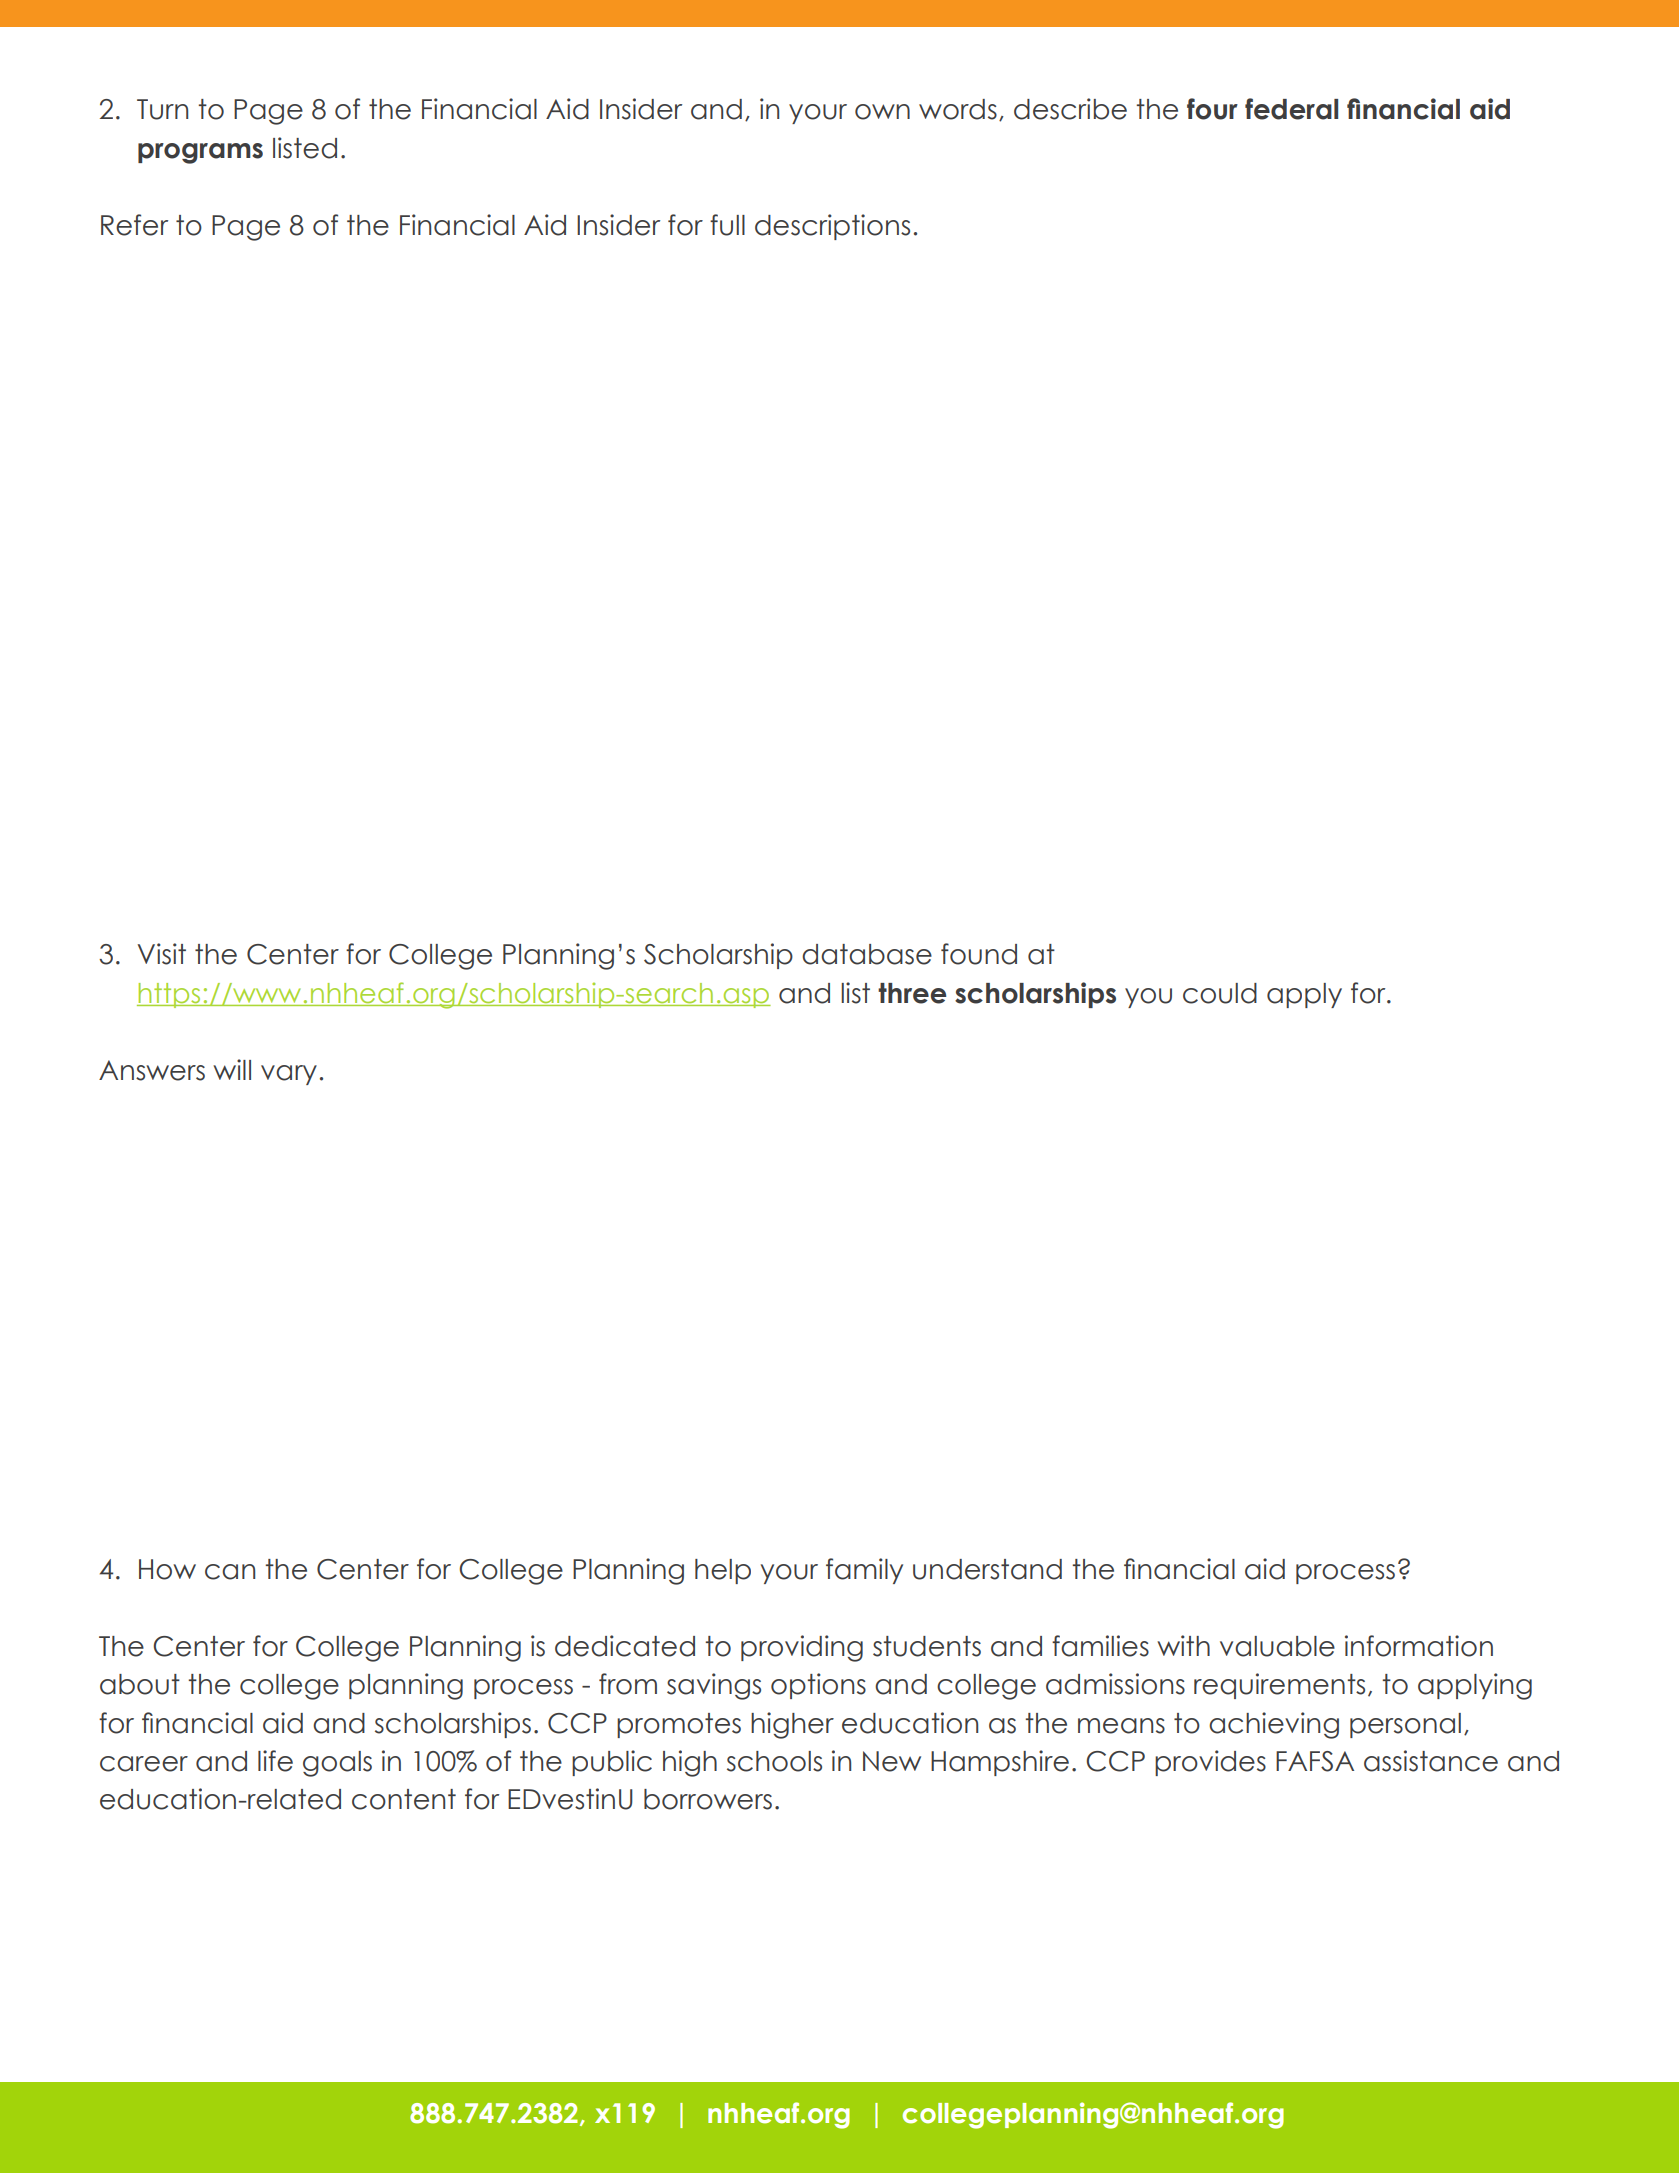 The height and width of the image is (2173, 1679). I want to click on federal, so click(1291, 109).
